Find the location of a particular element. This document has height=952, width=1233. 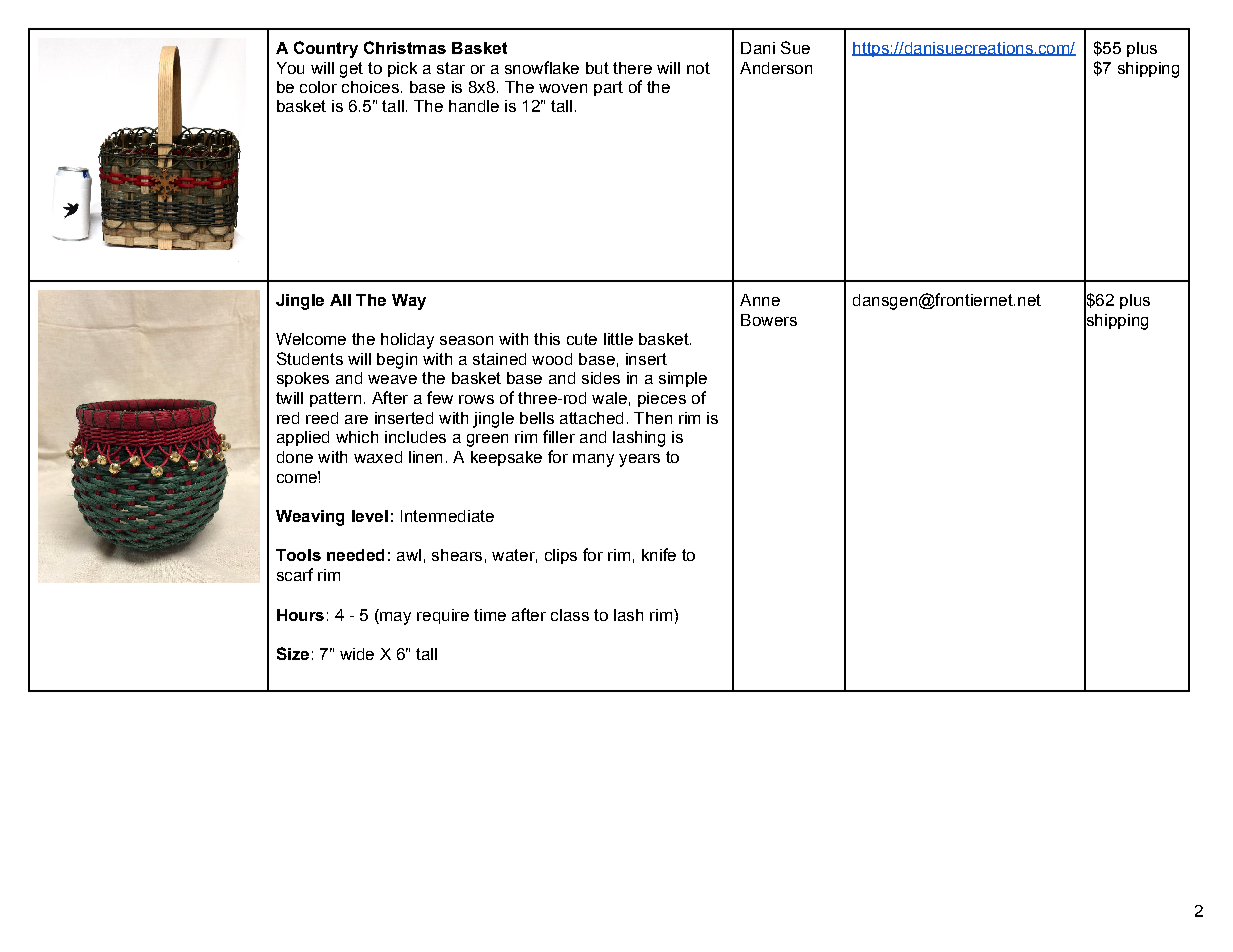

not is located at coordinates (698, 68).
